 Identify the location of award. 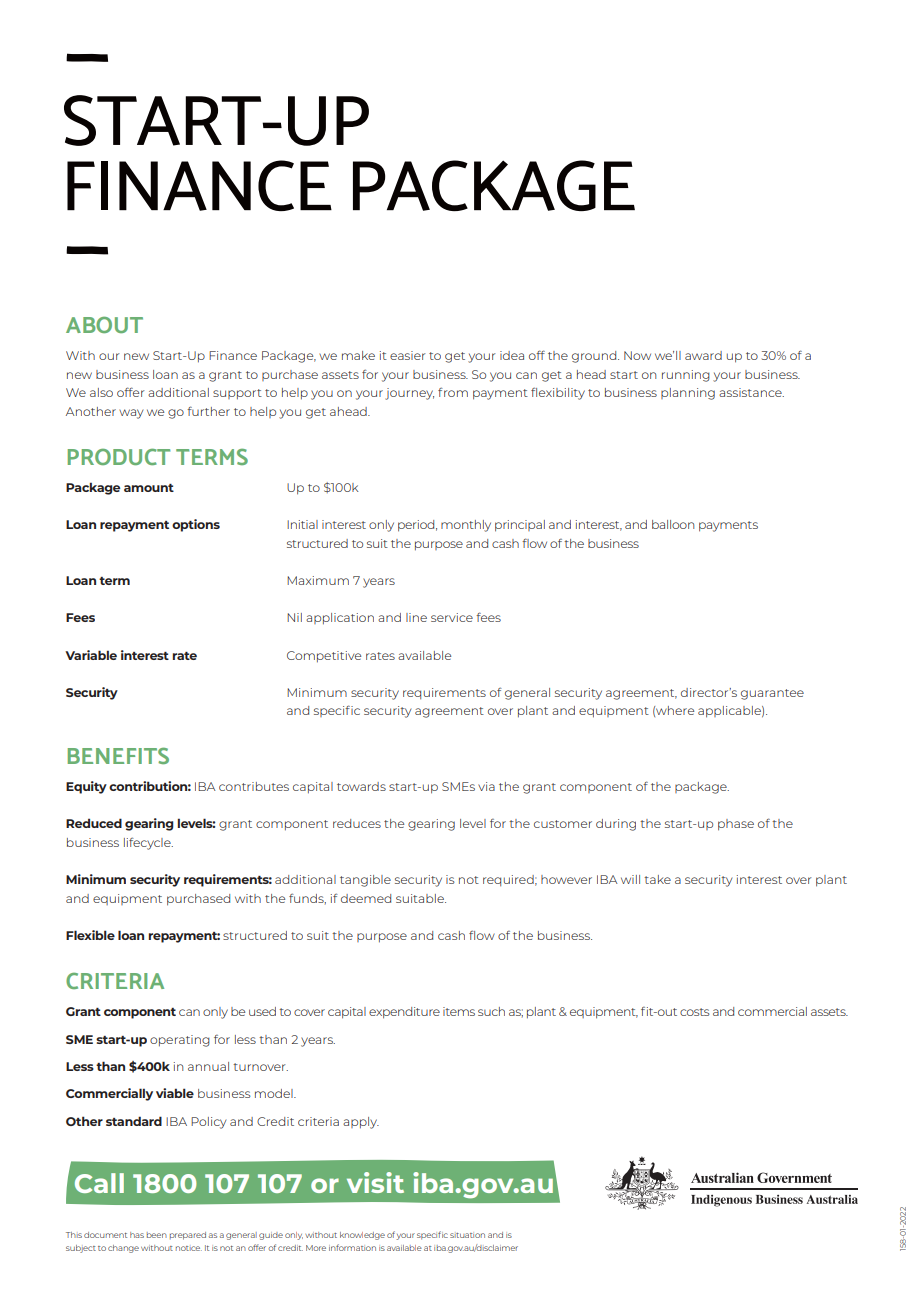
(703, 355).
